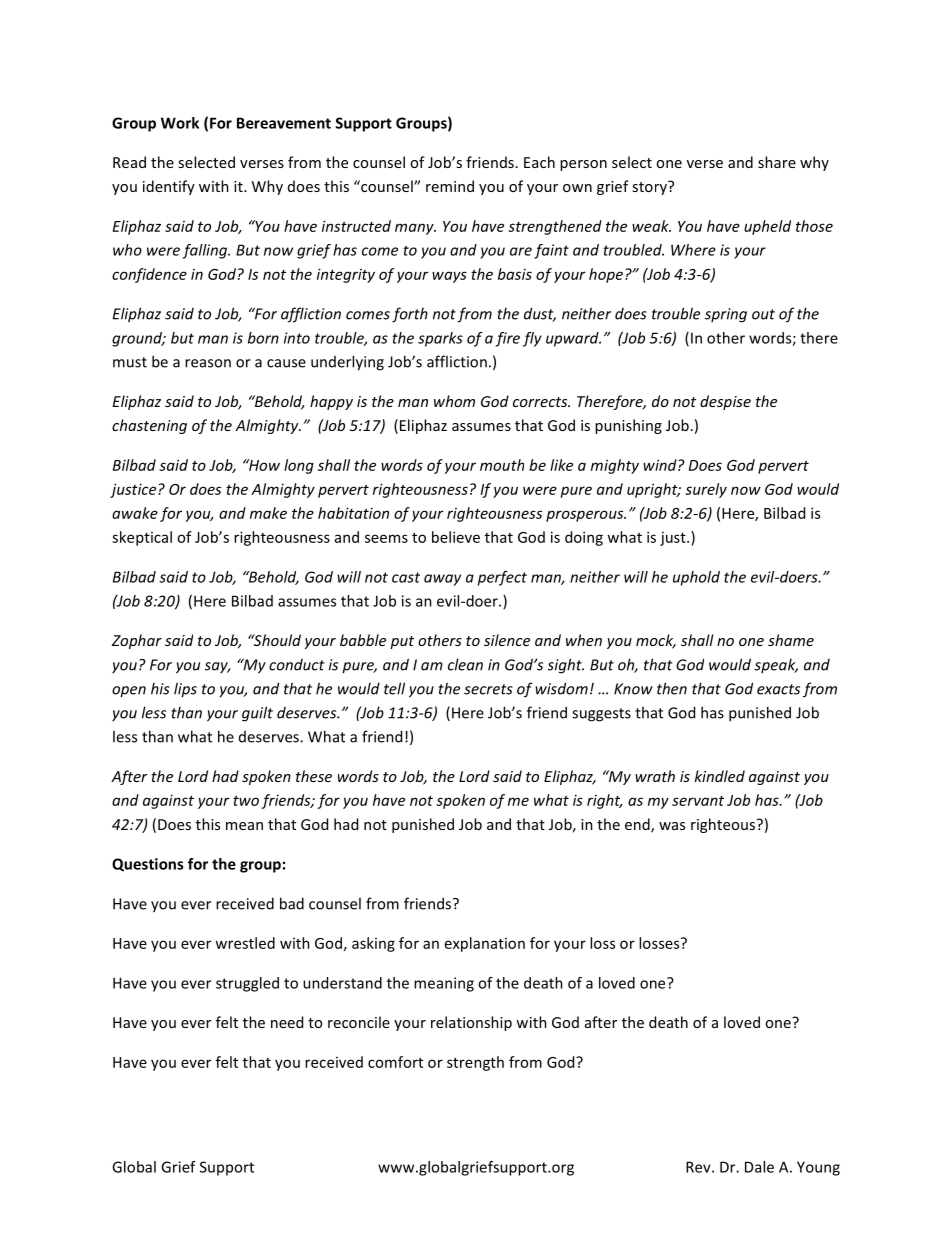 The height and width of the document is (1233, 952). What do you see at coordinates (777, 162) in the document?
I see `share` at bounding box center [777, 162].
